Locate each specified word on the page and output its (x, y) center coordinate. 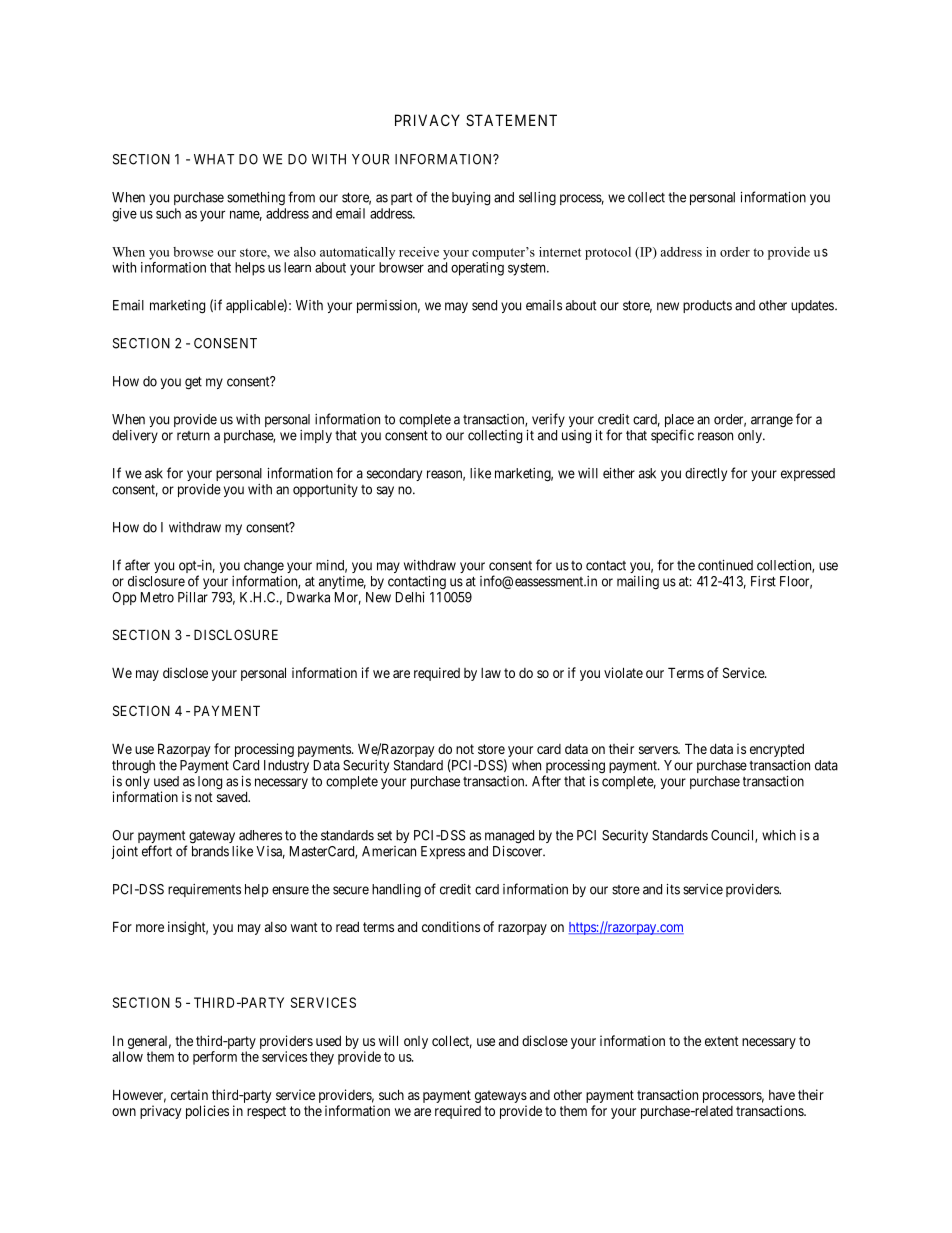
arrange (772, 422)
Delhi (410, 597)
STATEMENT (511, 120)
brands (210, 851)
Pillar (193, 597)
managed (509, 837)
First (763, 581)
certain (189, 1094)
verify (548, 420)
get (193, 383)
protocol (608, 253)
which (779, 835)
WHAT (214, 159)
